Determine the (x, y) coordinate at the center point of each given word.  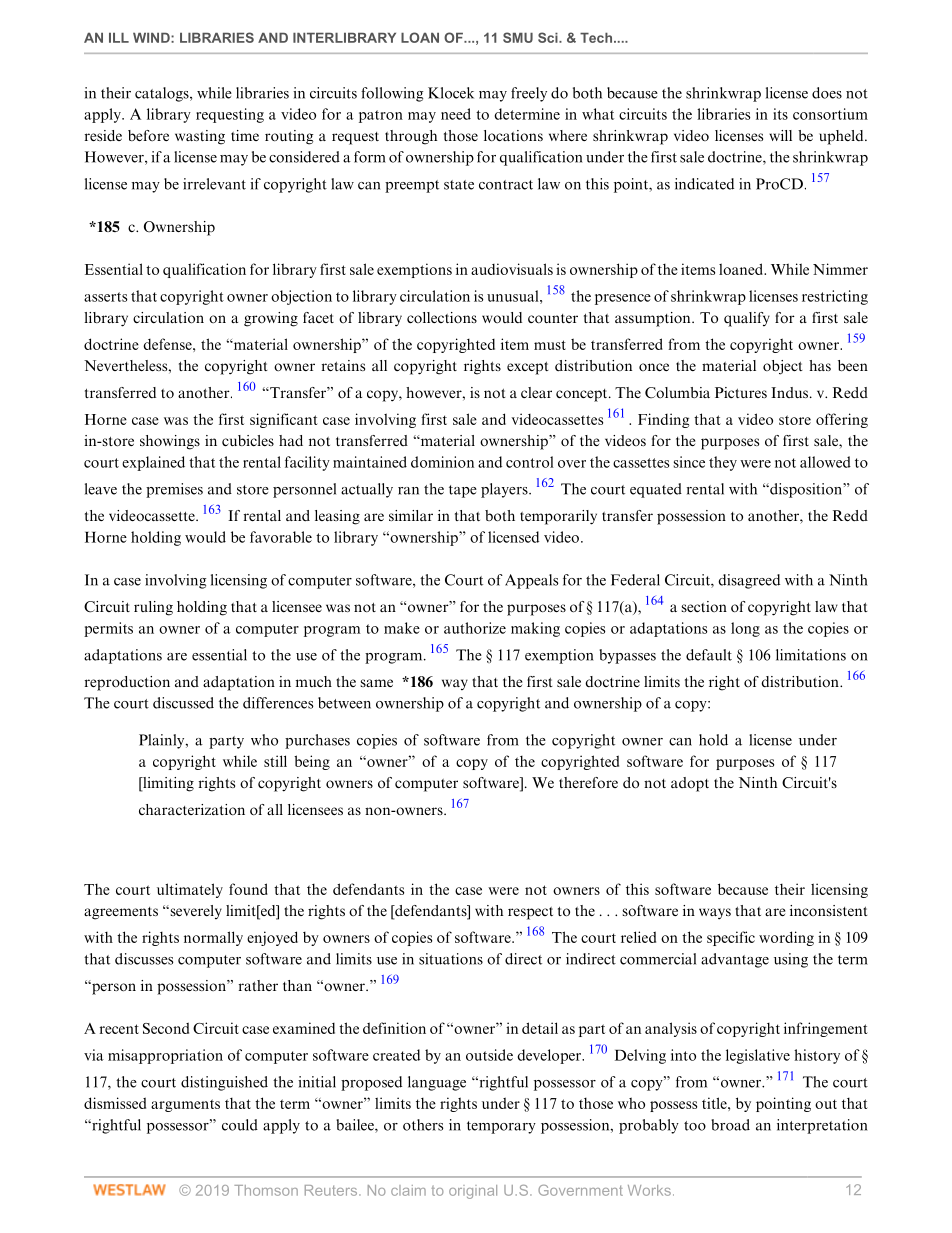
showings (170, 442)
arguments (185, 1105)
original (473, 1192)
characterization (192, 810)
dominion (442, 462)
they (723, 463)
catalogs (163, 94)
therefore (588, 782)
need (456, 114)
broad (730, 1125)
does (827, 93)
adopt (690, 784)
